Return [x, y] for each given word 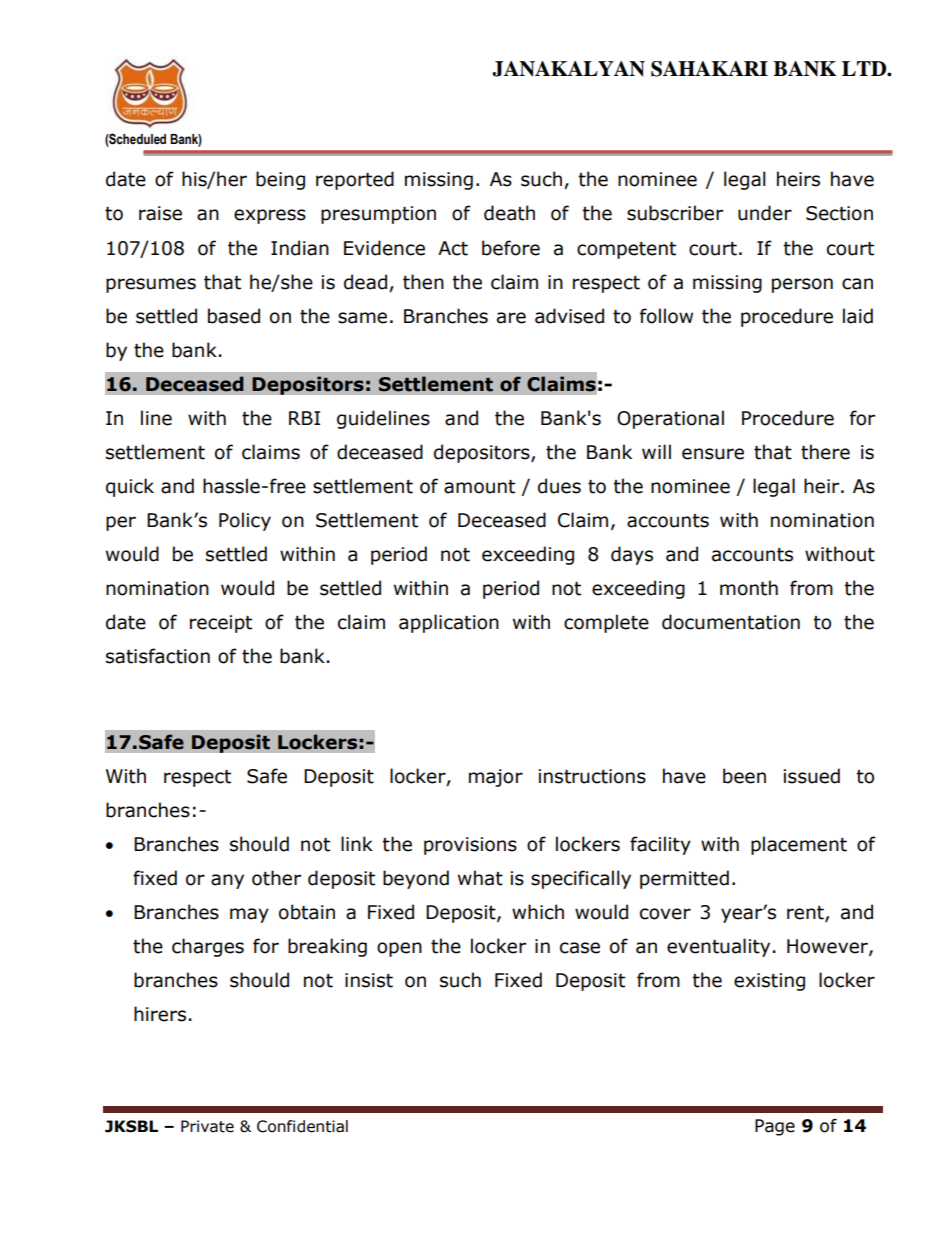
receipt [221, 624]
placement [799, 845]
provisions [470, 846]
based [234, 316]
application [449, 623]
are [511, 318]
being [280, 180]
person [802, 285]
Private [207, 1126]
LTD [865, 68]
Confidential [302, 1126]
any [227, 881]
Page [775, 1127]
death [509, 213]
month [749, 588]
